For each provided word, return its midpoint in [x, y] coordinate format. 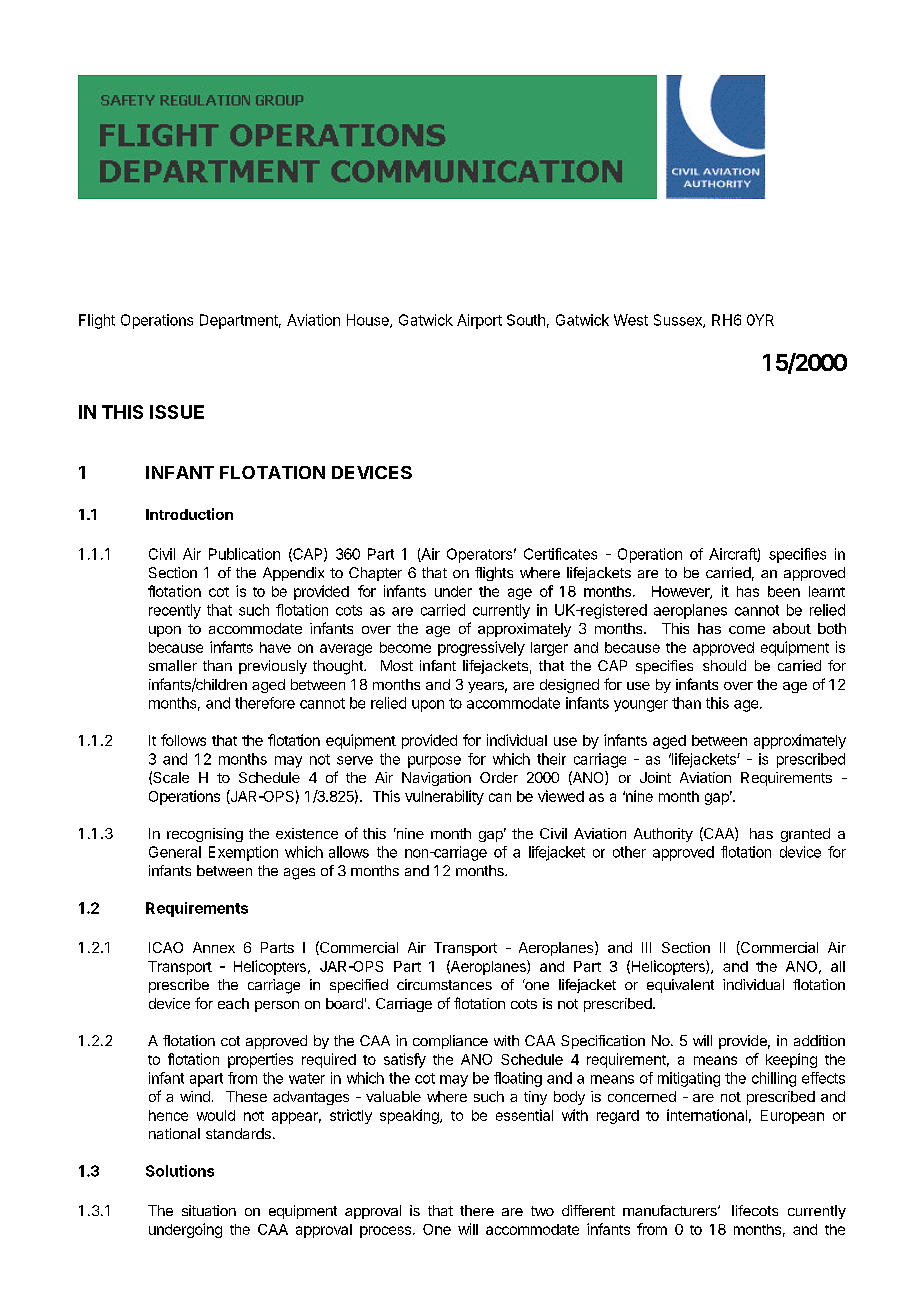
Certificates [560, 554]
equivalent [680, 986]
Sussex [679, 321]
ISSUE [177, 412]
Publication [244, 554]
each [233, 1003]
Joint [655, 777]
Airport [479, 321]
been [784, 591]
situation [209, 1210]
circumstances [444, 984]
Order [499, 777]
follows [183, 740]
